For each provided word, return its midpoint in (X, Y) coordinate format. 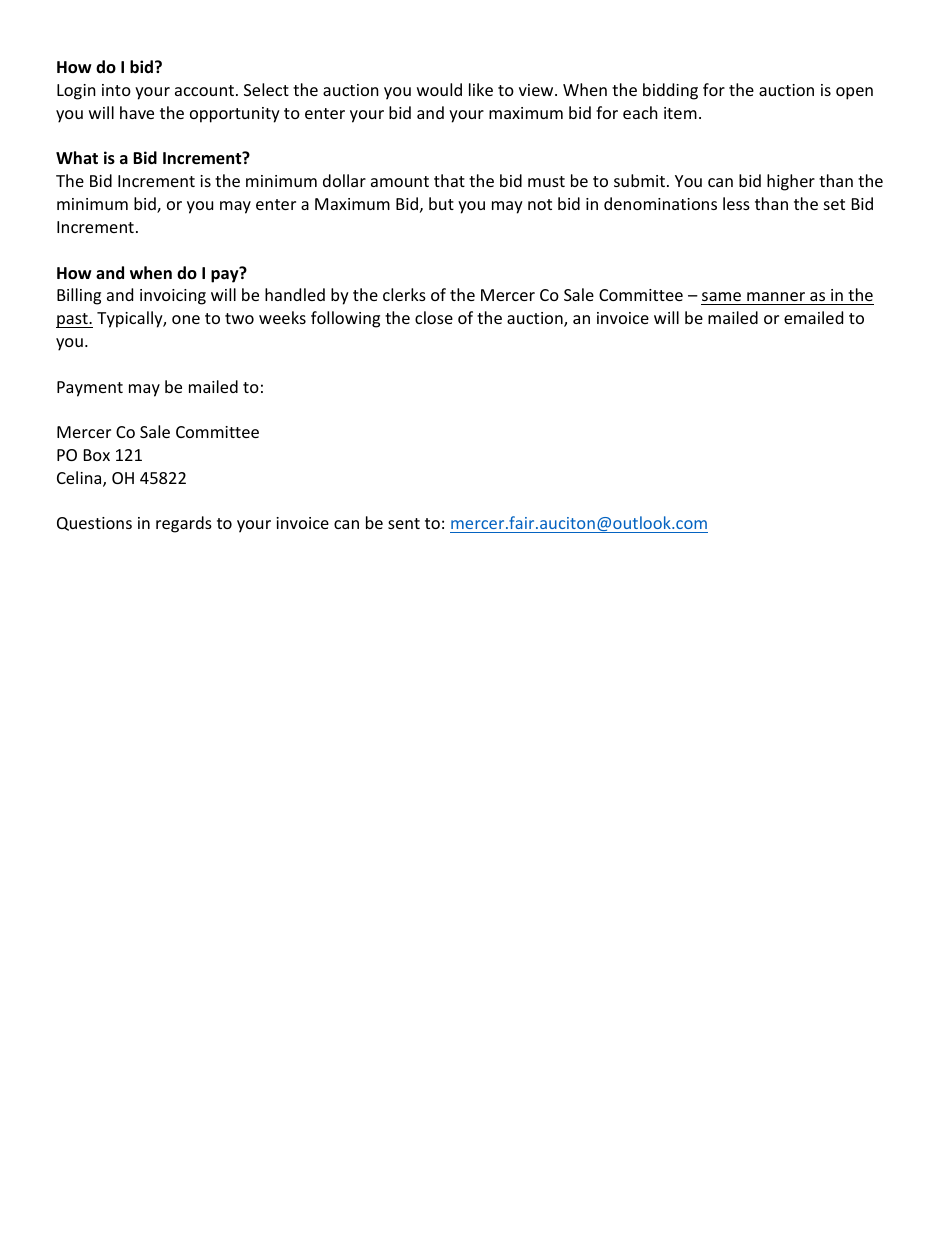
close (434, 317)
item (680, 113)
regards (184, 524)
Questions (94, 524)
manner (776, 298)
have (137, 112)
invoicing (173, 297)
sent (404, 523)
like (481, 89)
